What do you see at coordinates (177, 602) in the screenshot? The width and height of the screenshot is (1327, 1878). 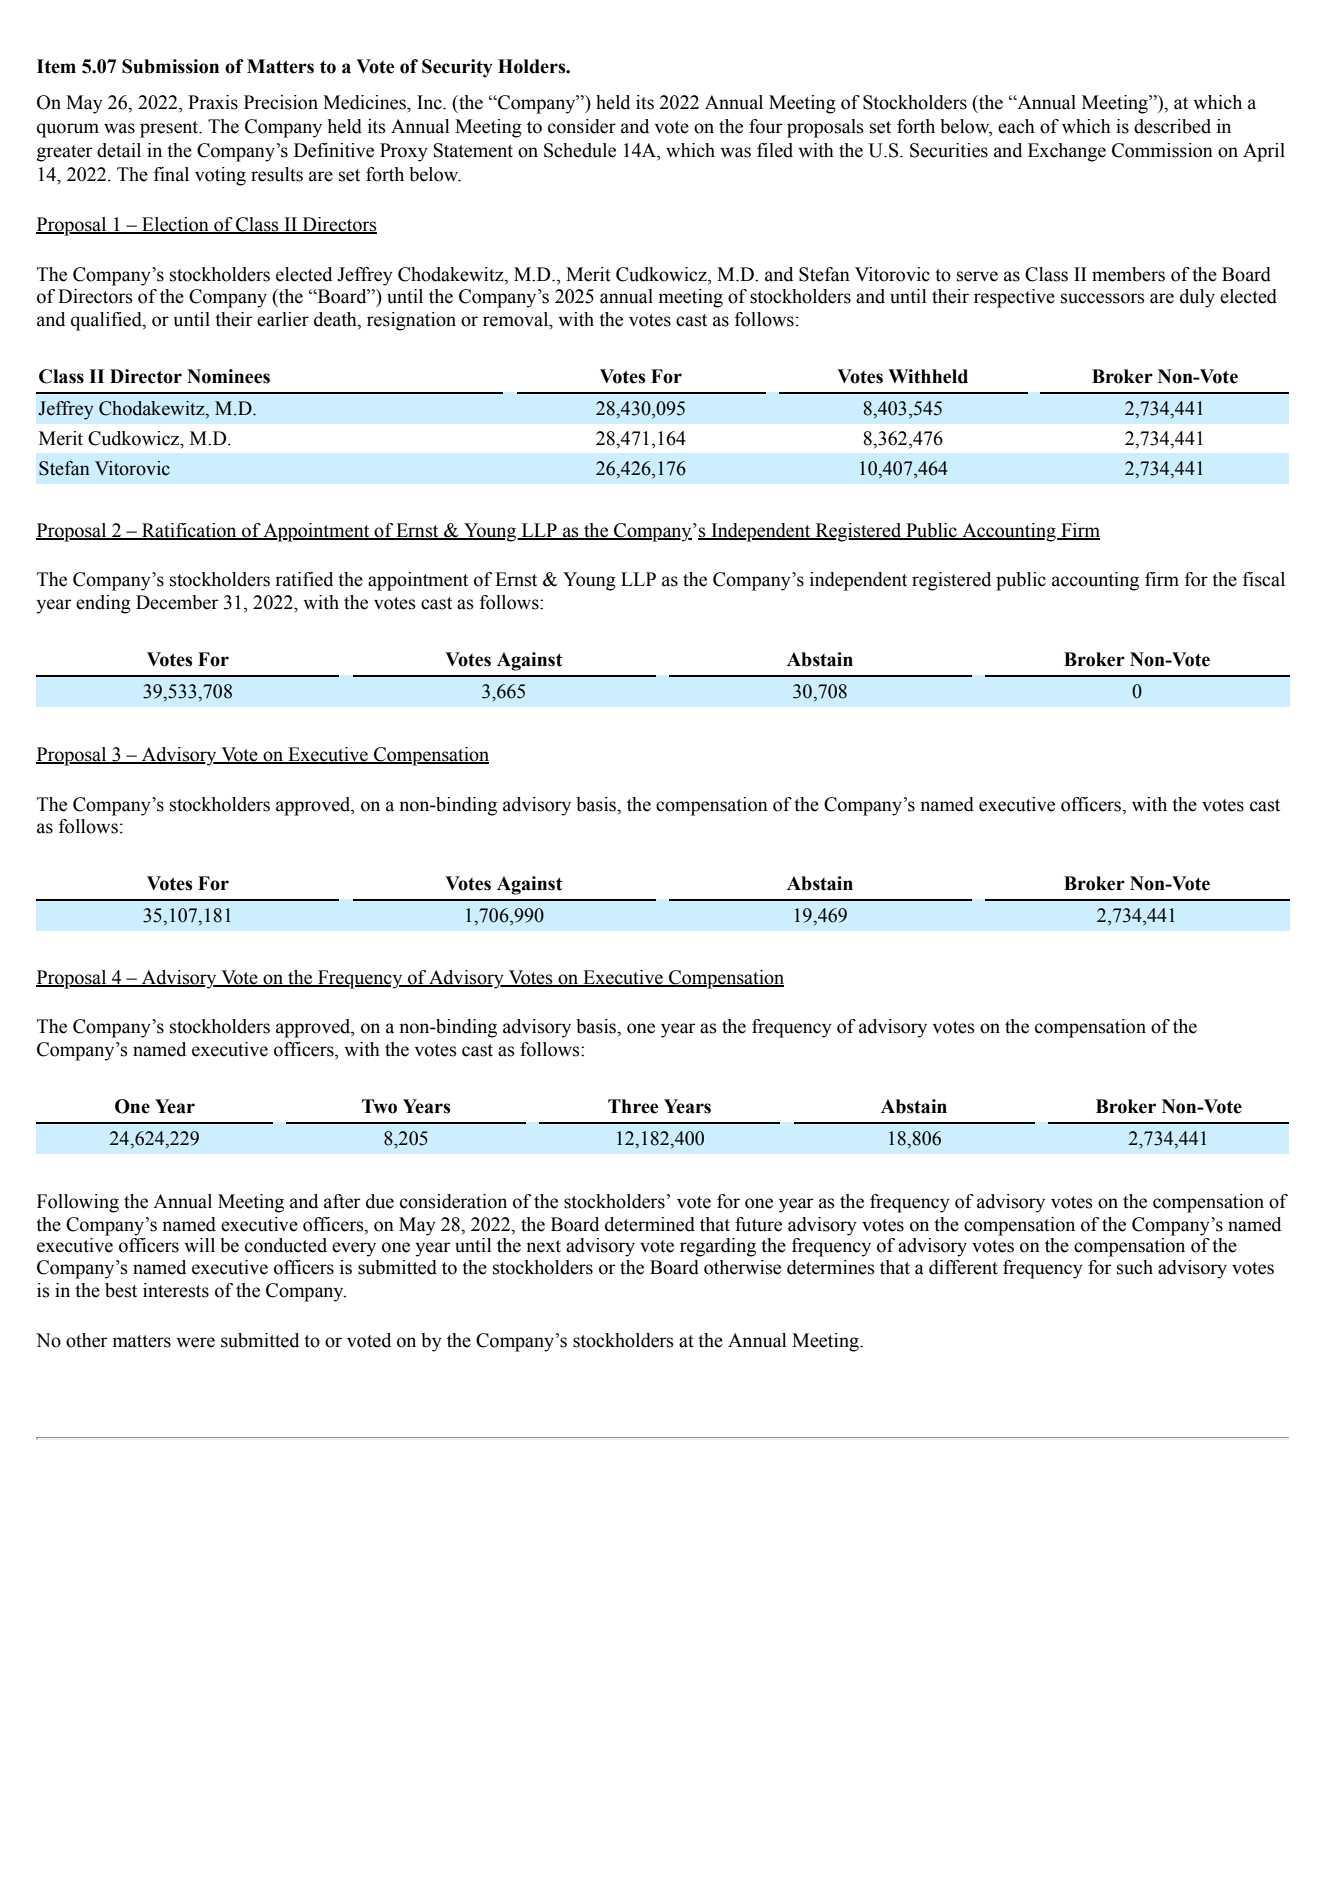 I see `December` at bounding box center [177, 602].
